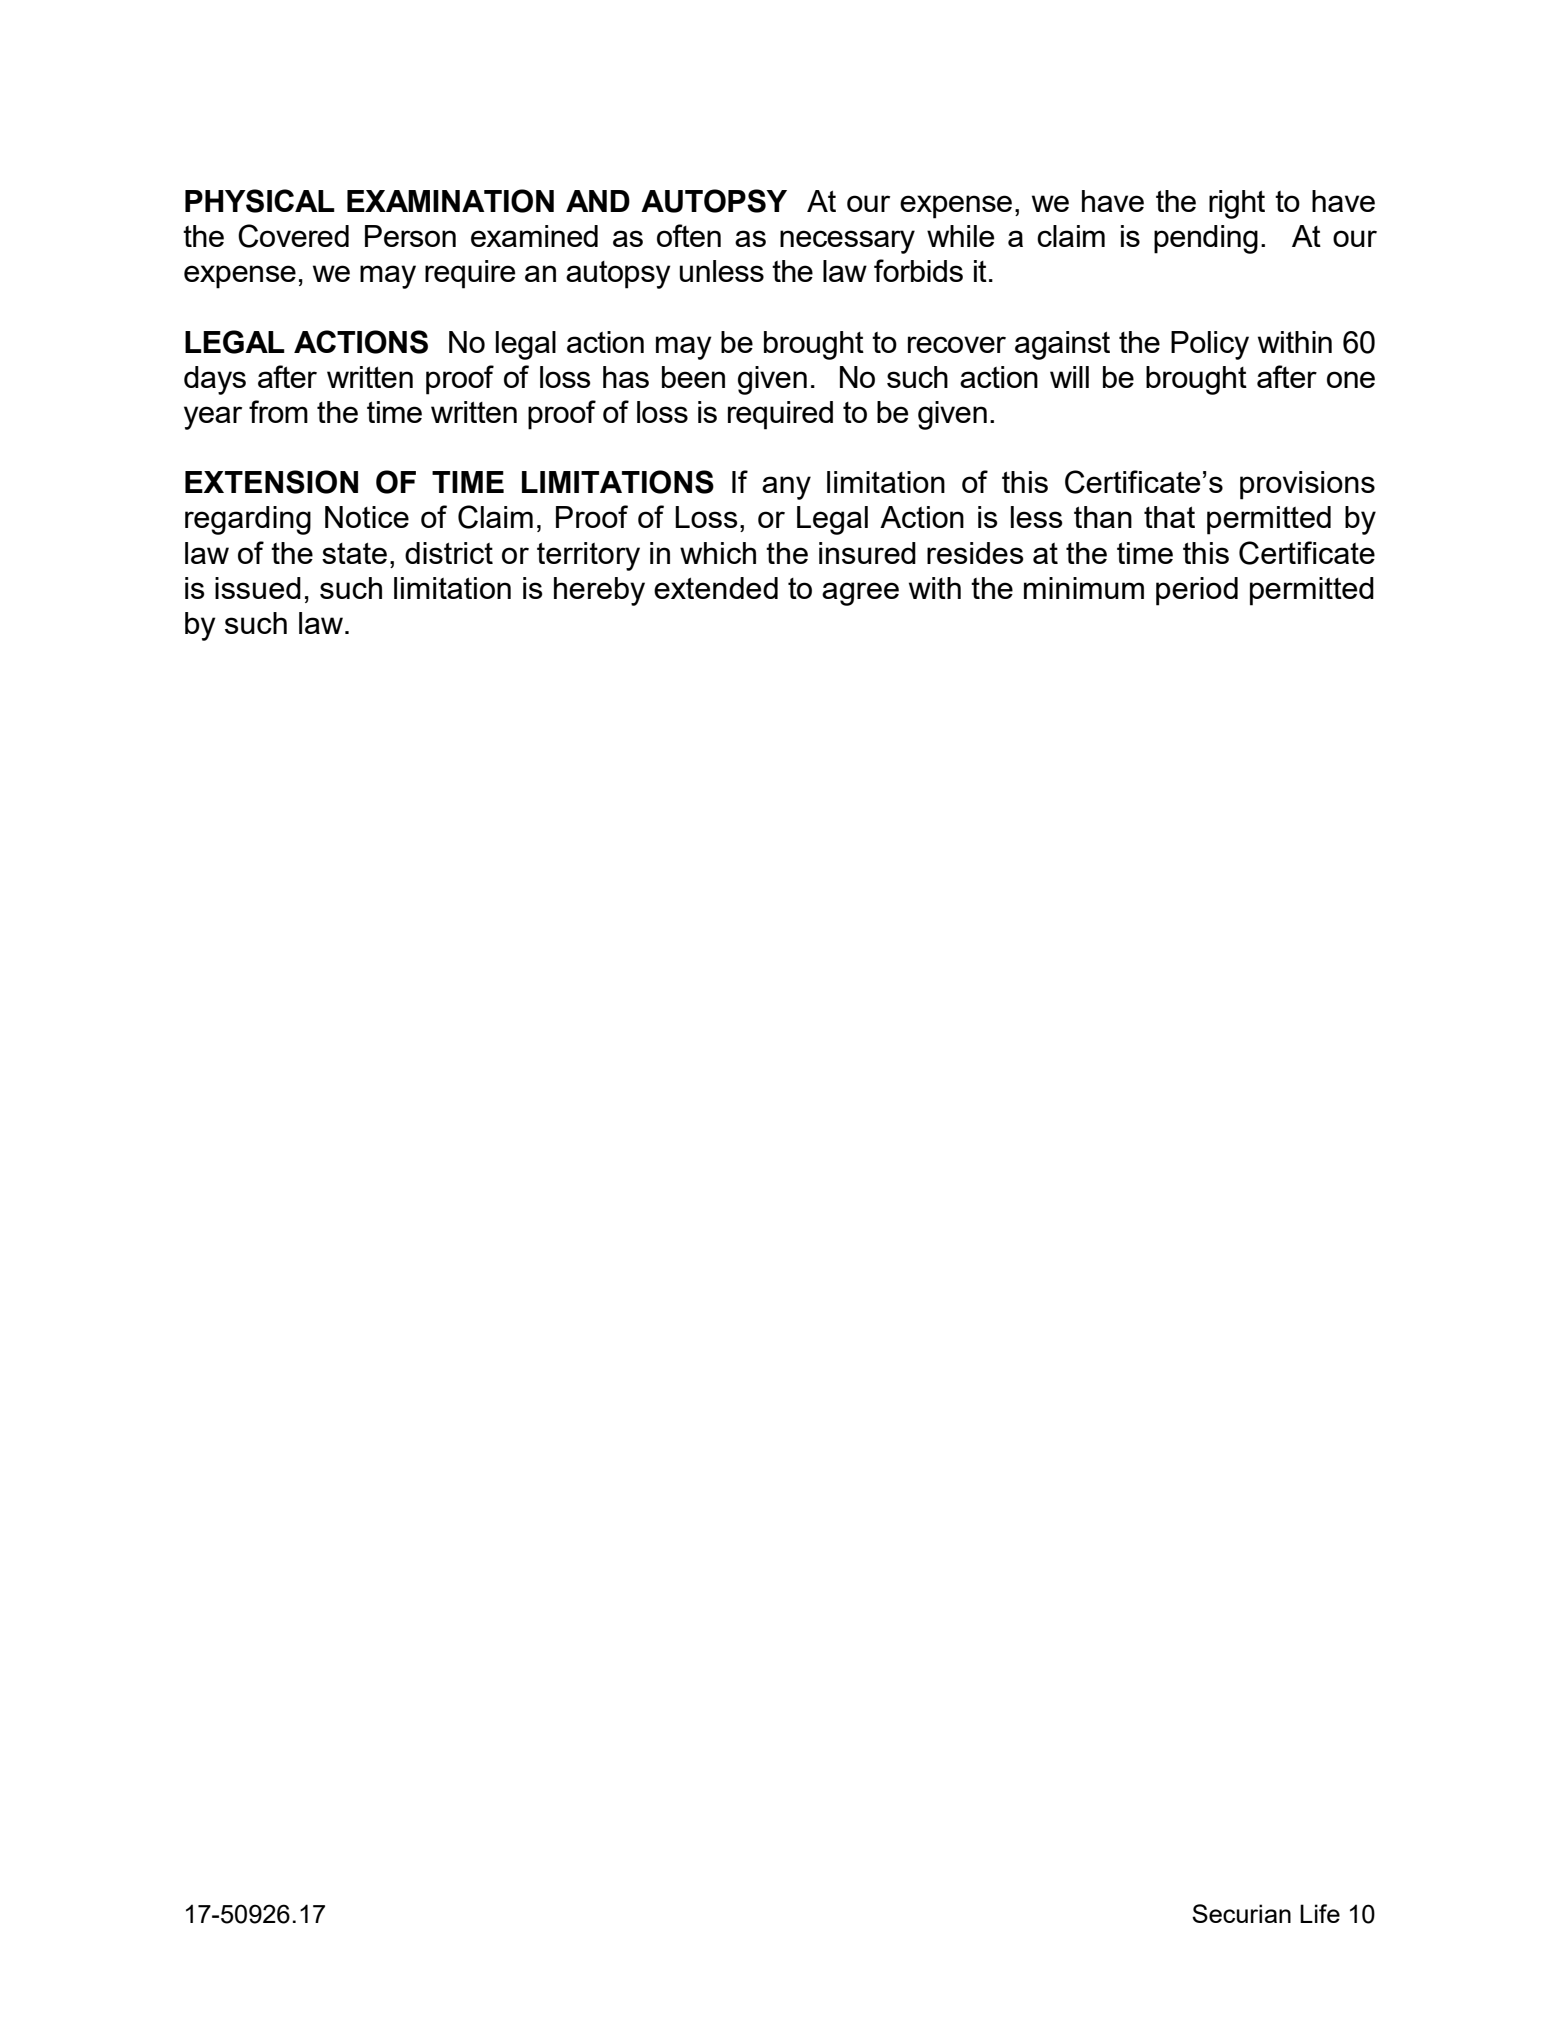 Image resolution: width=1559 pixels, height=2018 pixels. Describe the element at coordinates (847, 242) in the screenshot. I see `necessary` at that location.
